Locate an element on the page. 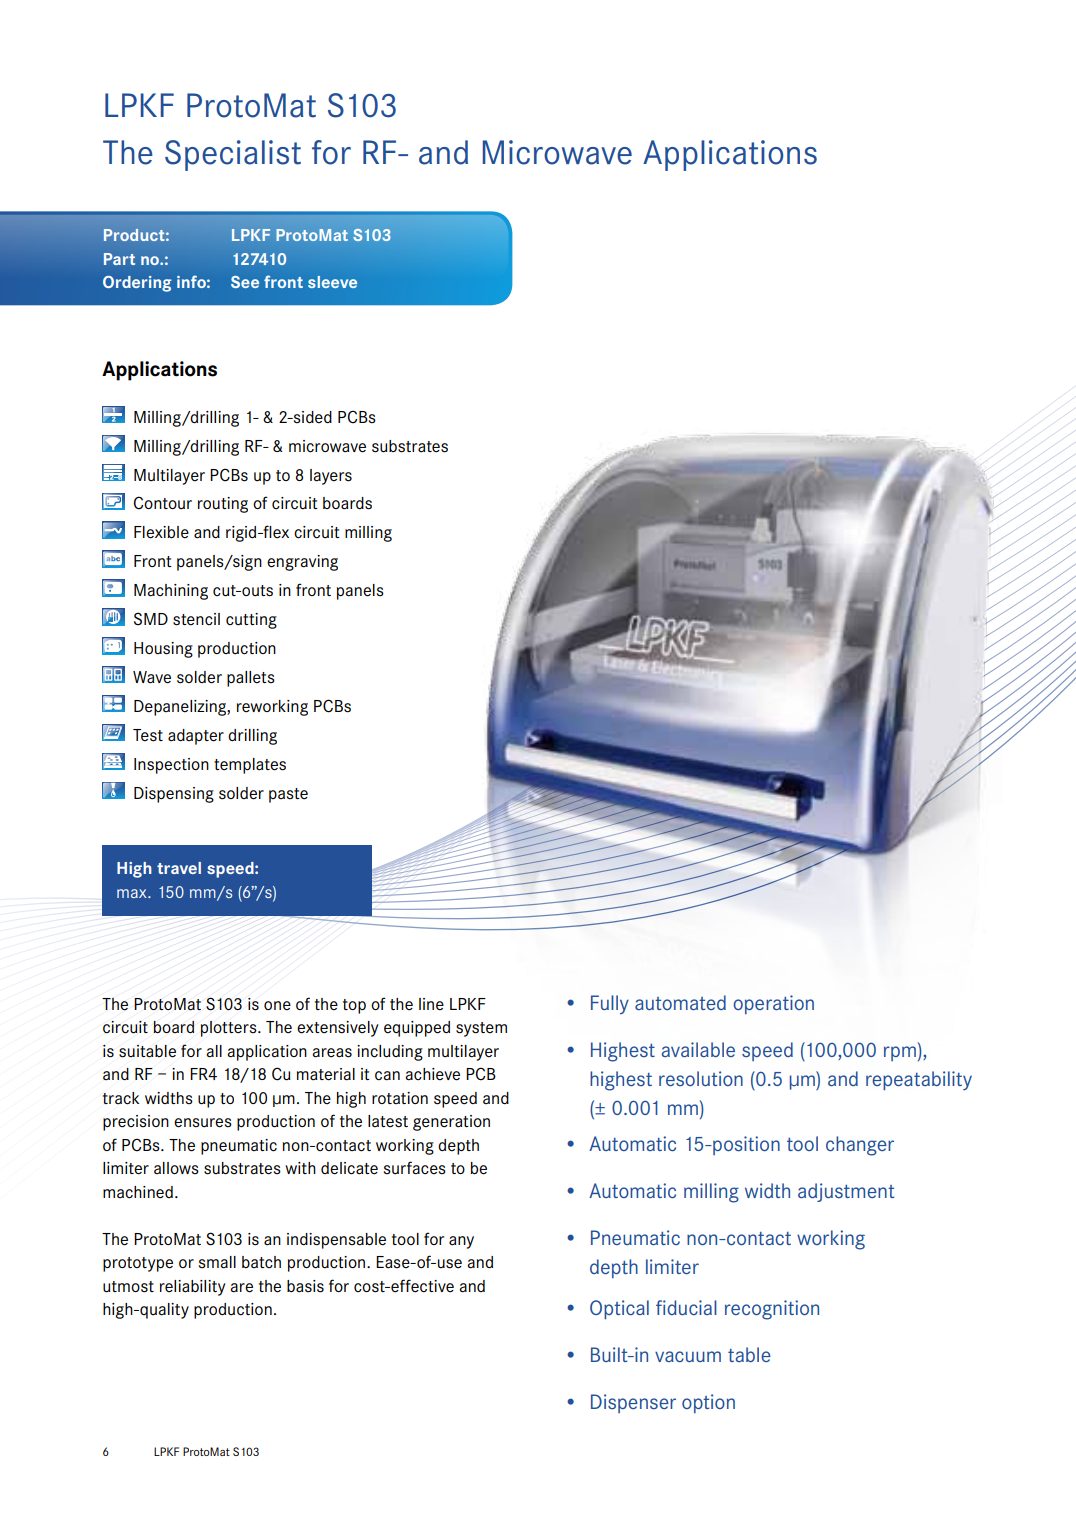 The width and height of the document is (1076, 1521). sleeve is located at coordinates (332, 282).
